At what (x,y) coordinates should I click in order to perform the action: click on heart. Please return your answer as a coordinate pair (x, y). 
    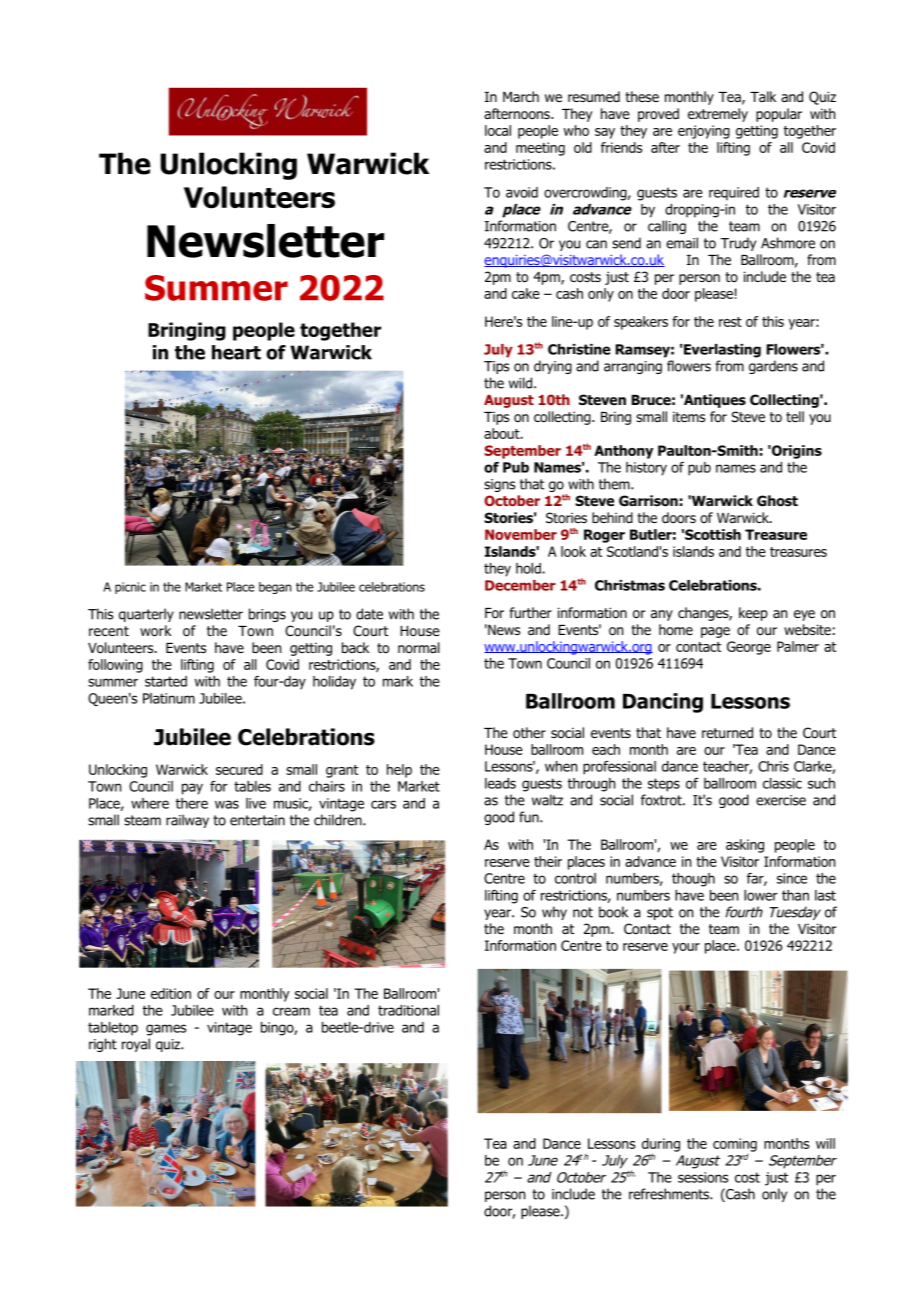
    Looking at the image, I should click on (236, 352).
